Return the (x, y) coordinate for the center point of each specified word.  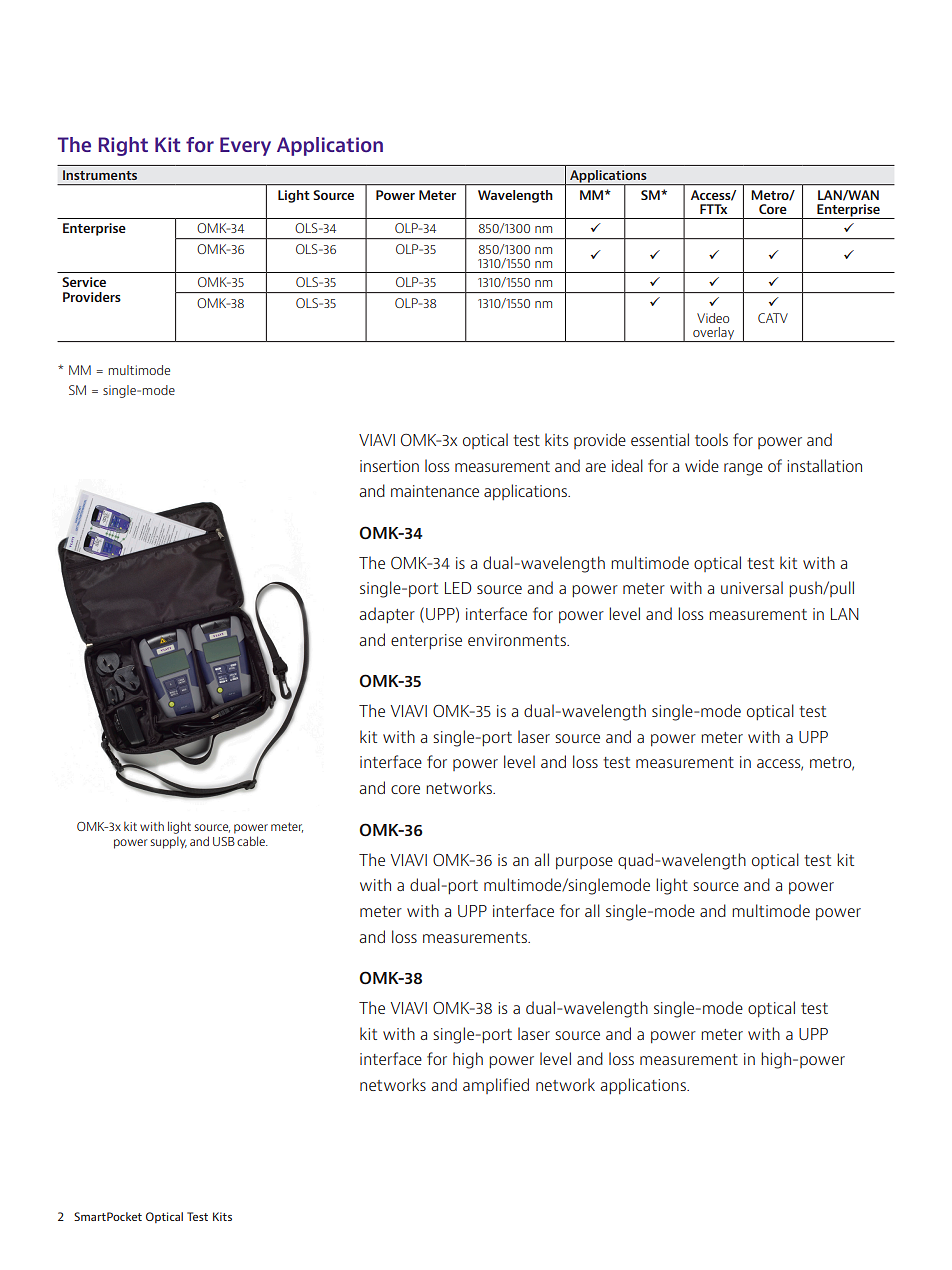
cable (252, 841)
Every (245, 146)
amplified (496, 1086)
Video (713, 318)
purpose (584, 863)
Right (123, 146)
